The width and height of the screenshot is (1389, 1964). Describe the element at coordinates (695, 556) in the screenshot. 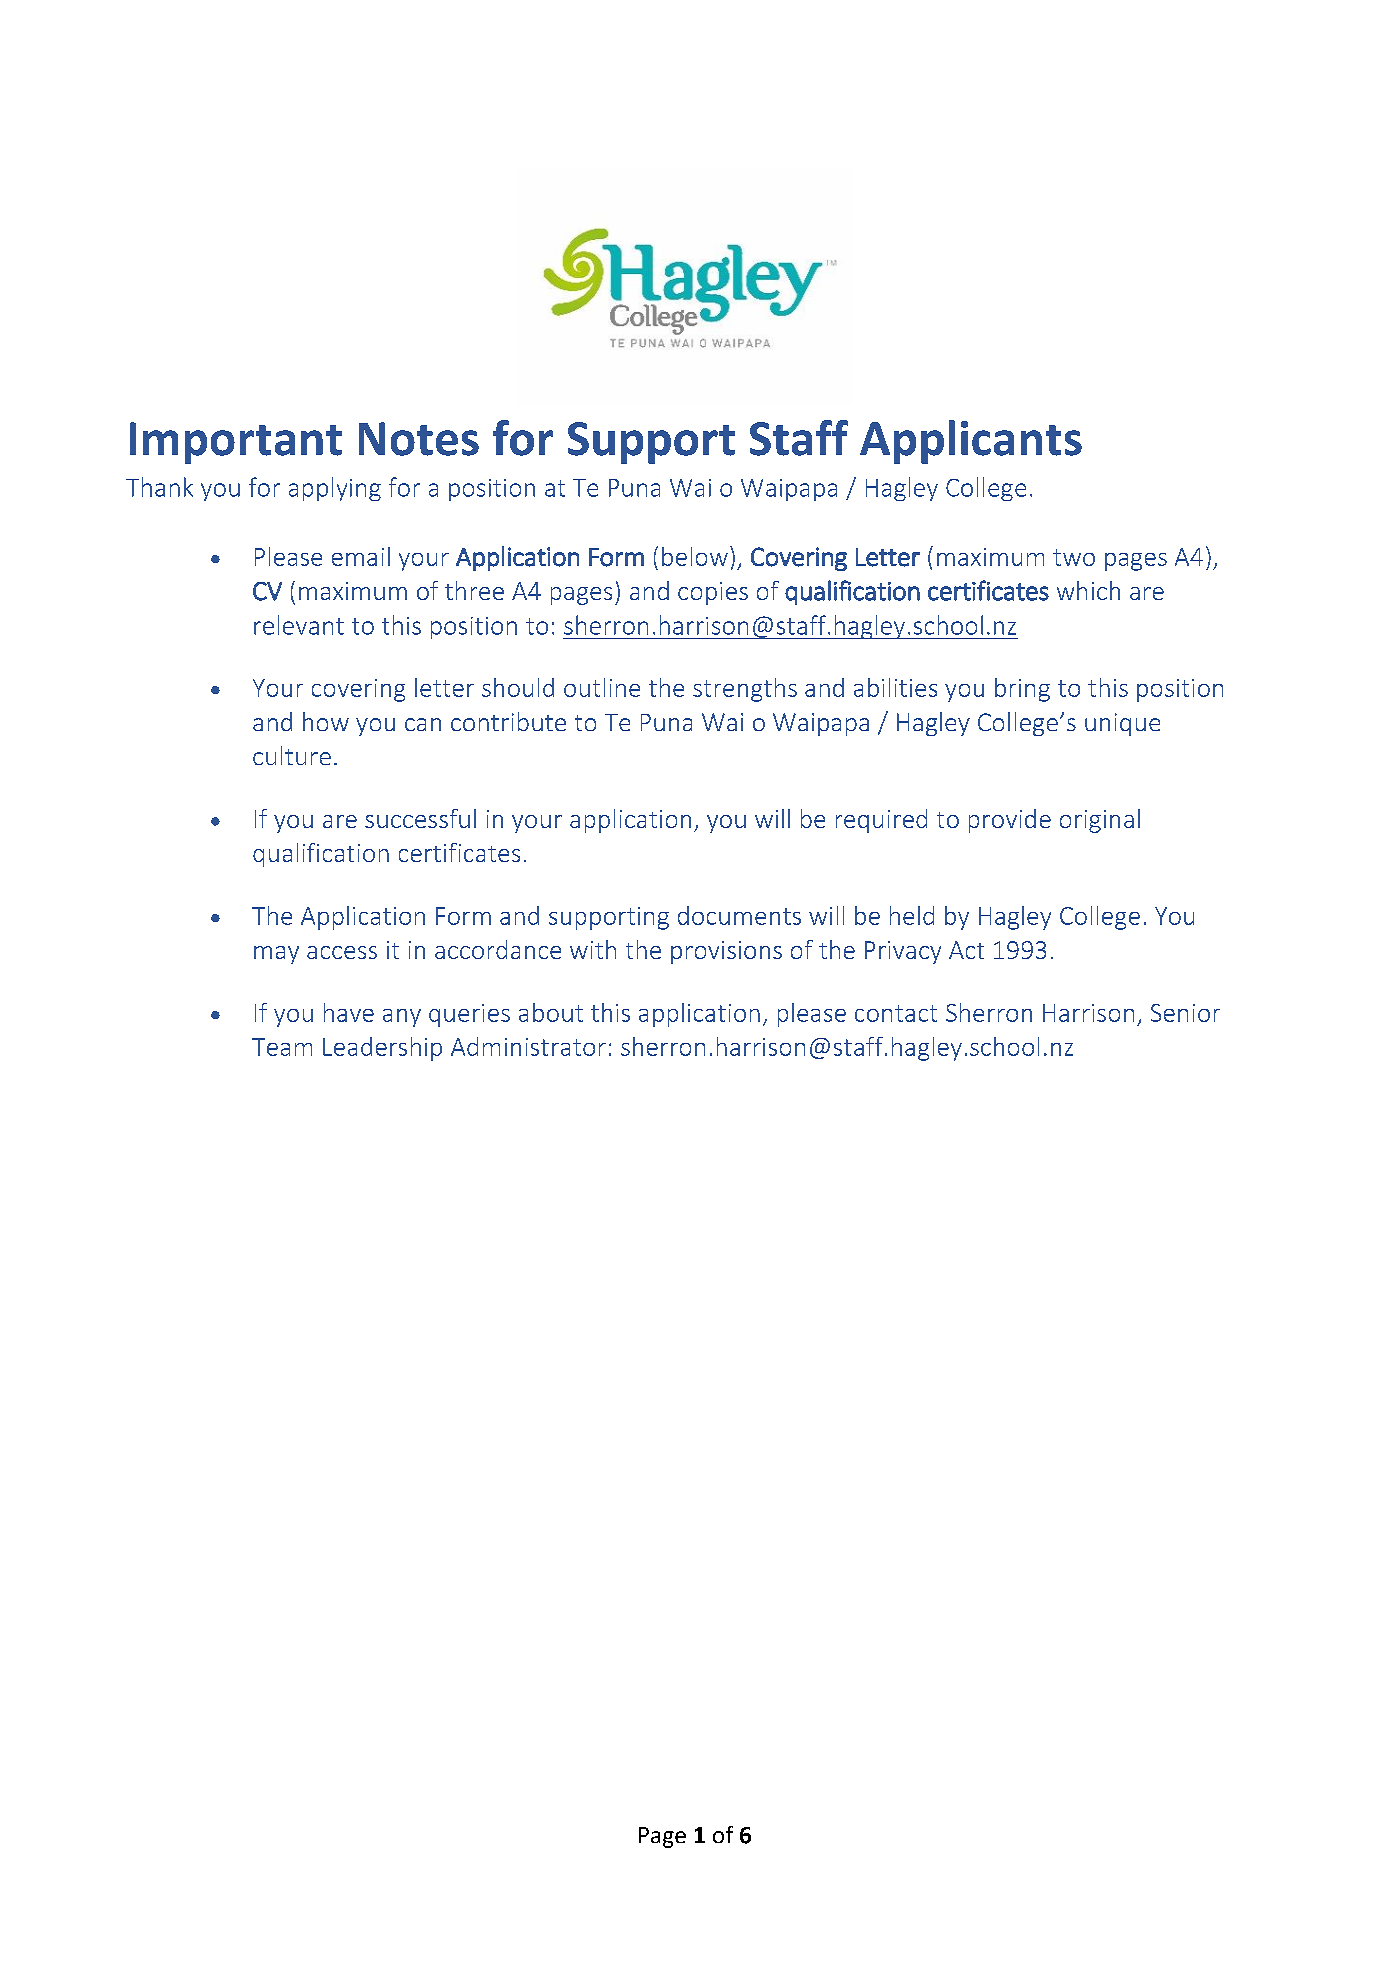

I see `below` at that location.
